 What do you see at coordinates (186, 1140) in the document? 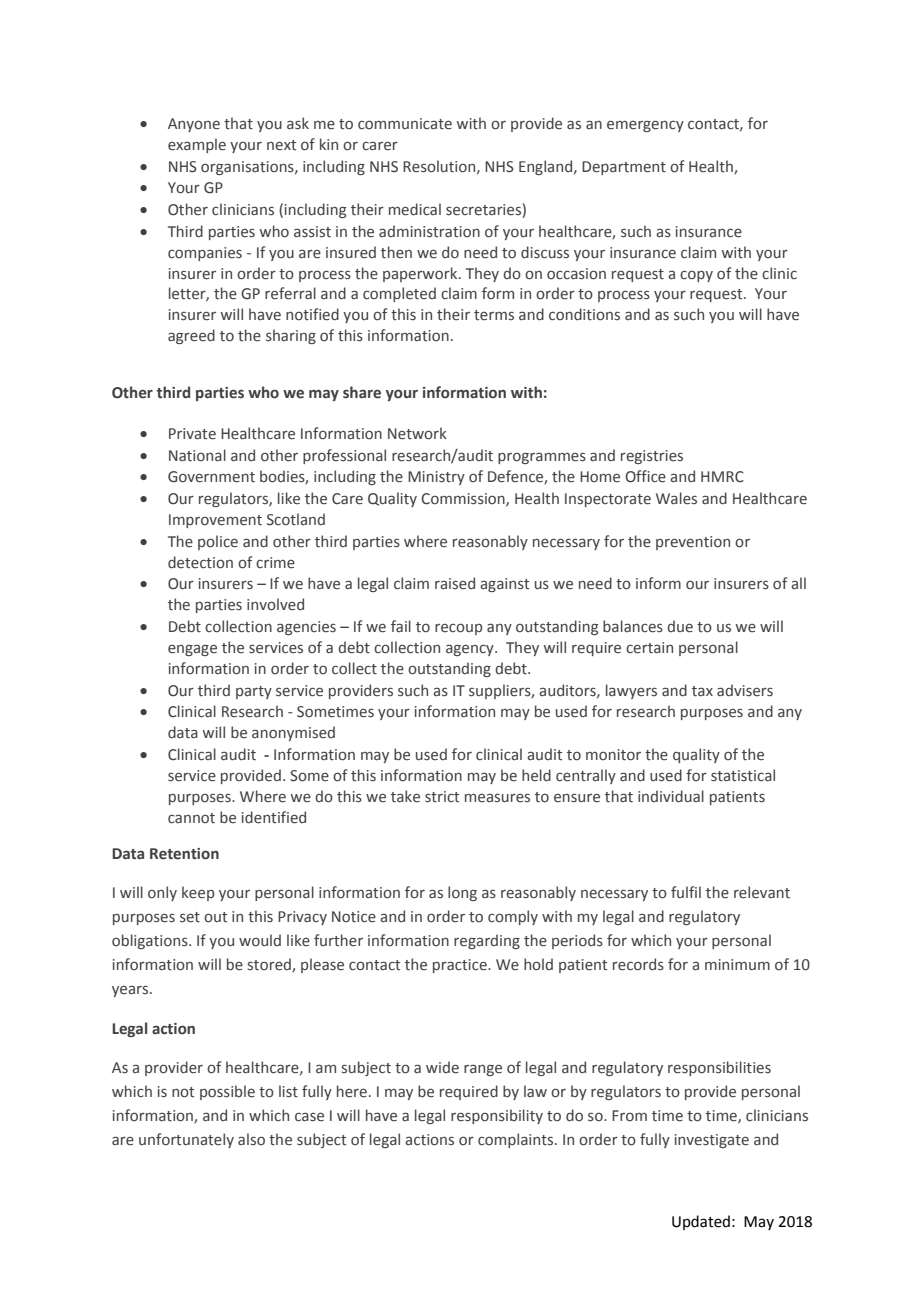
I see `unfortunately` at bounding box center [186, 1140].
